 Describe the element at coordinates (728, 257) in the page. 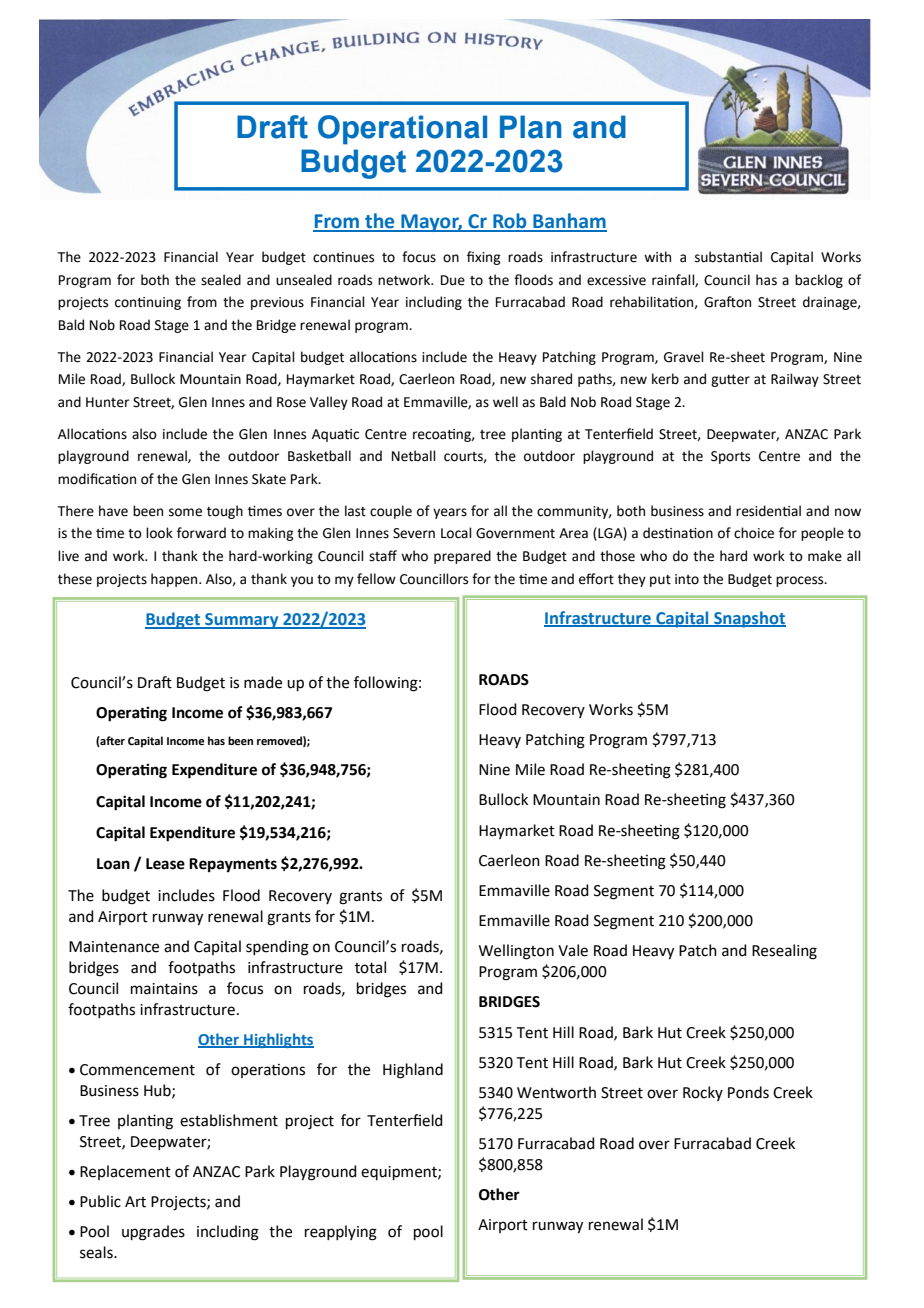

I see `substantial` at that location.
